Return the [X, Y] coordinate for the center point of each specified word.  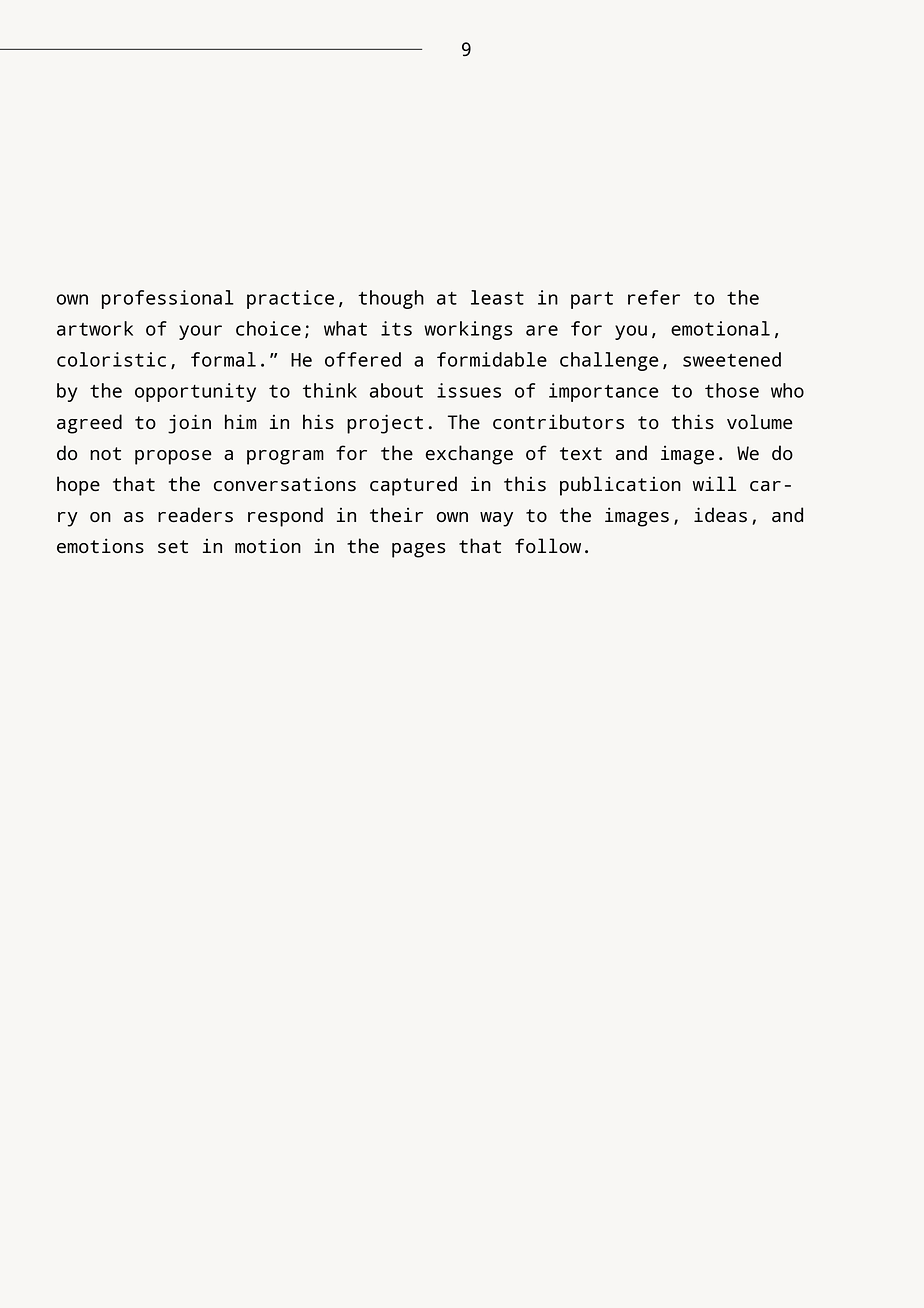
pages [419, 550]
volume [760, 421]
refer [654, 297]
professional [168, 299]
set [173, 547]
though [391, 299]
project [385, 424]
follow [548, 545]
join [189, 424]
